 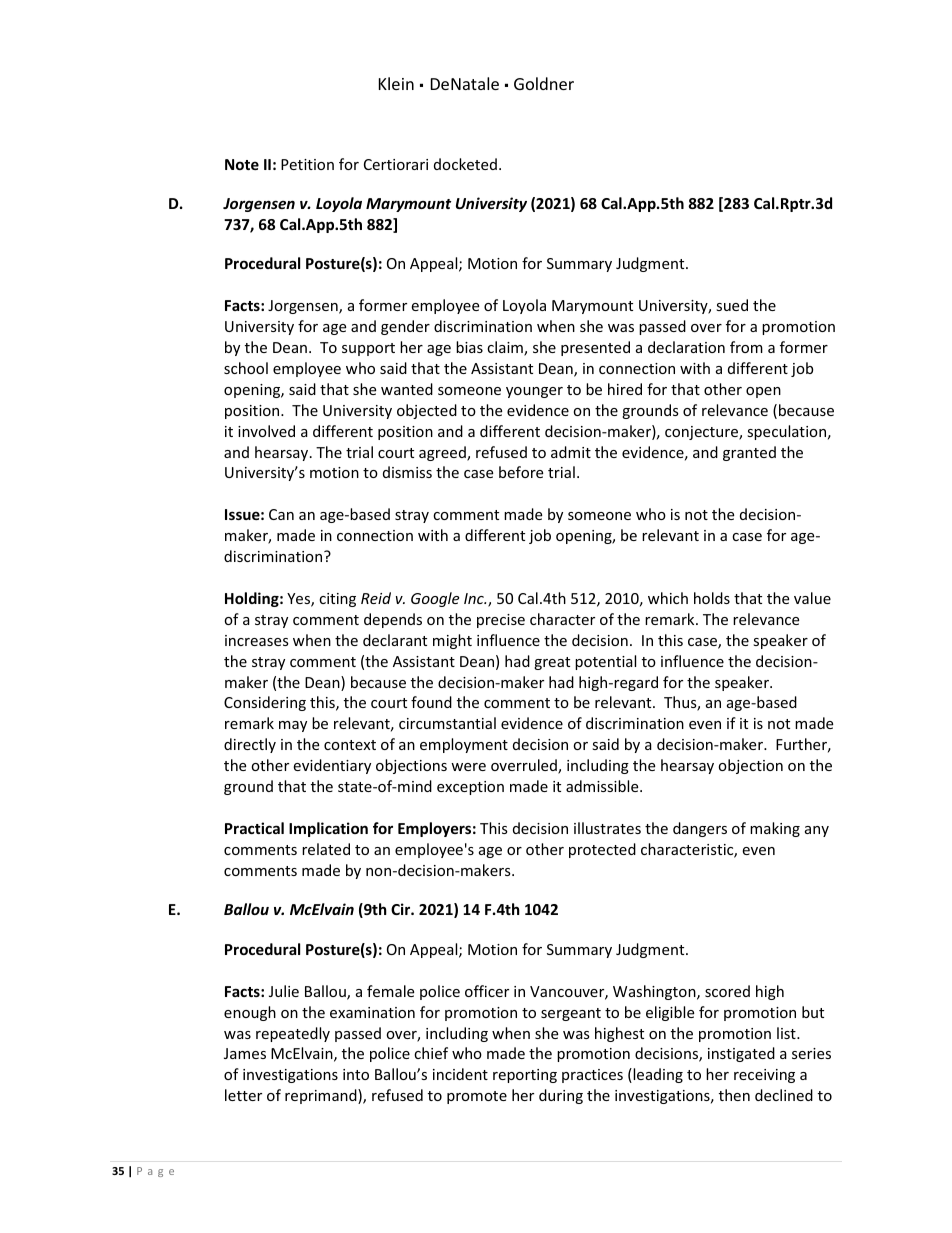 I want to click on sued, so click(x=732, y=305).
